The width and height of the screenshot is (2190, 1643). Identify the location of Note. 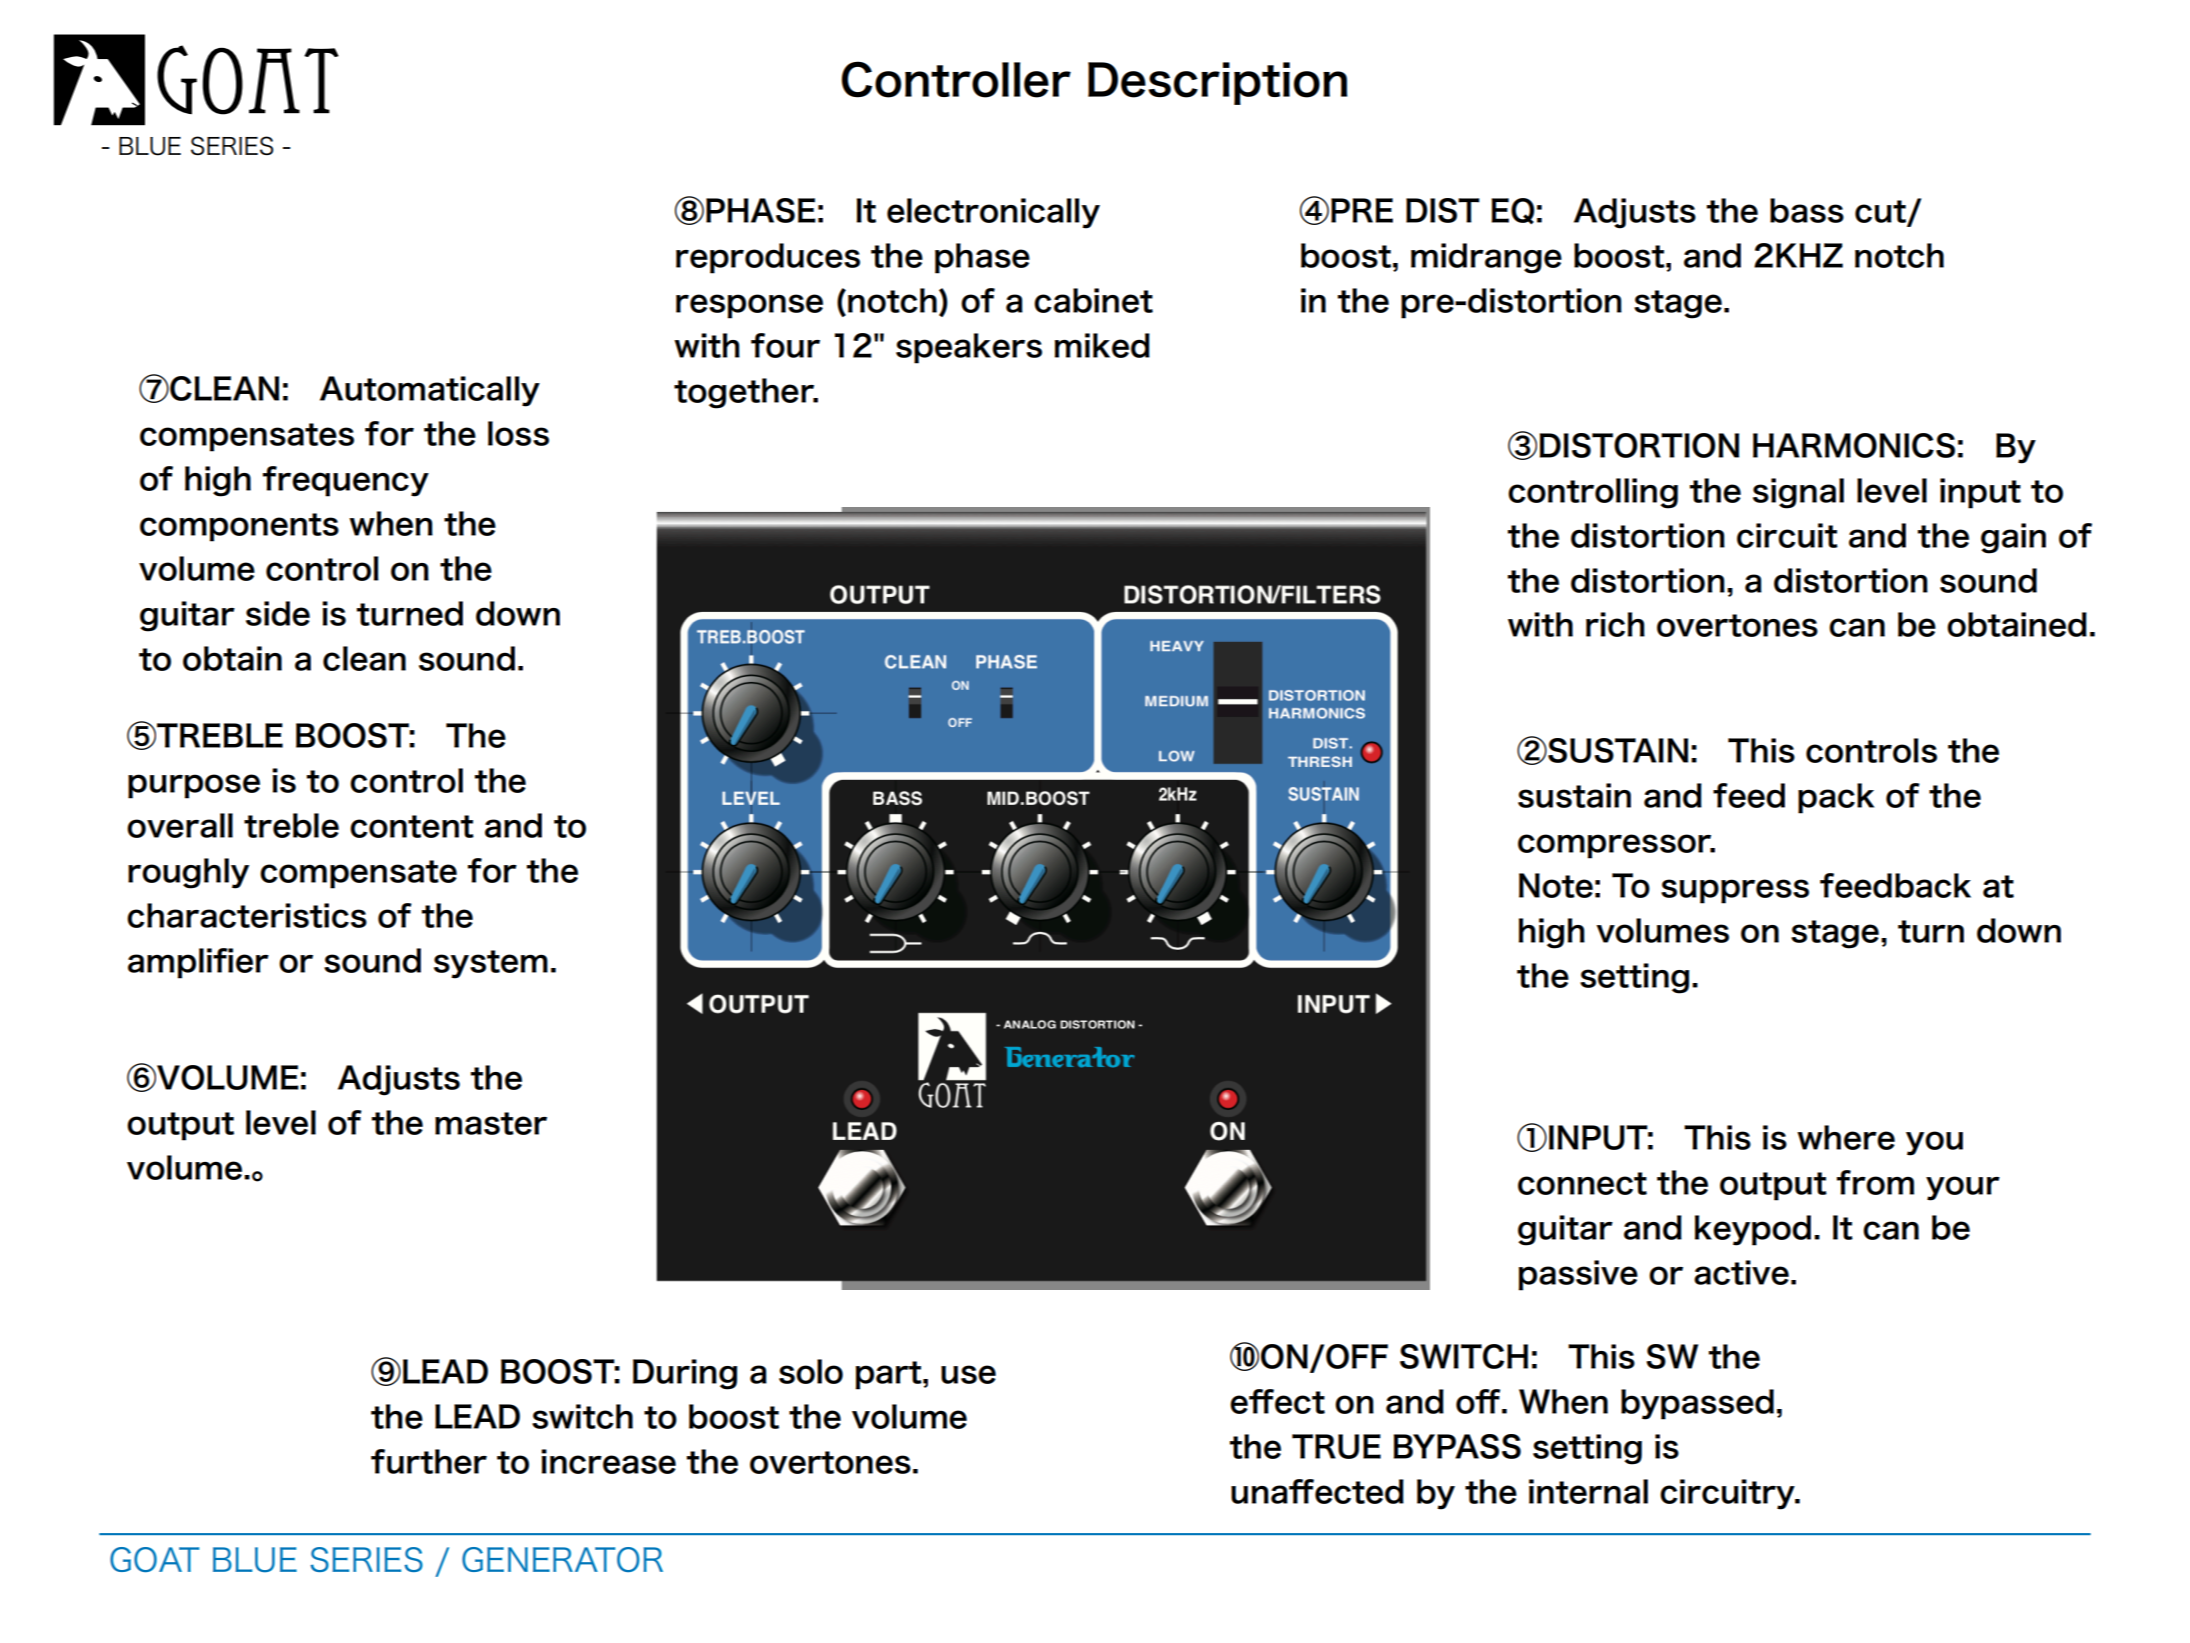
(1556, 885).
